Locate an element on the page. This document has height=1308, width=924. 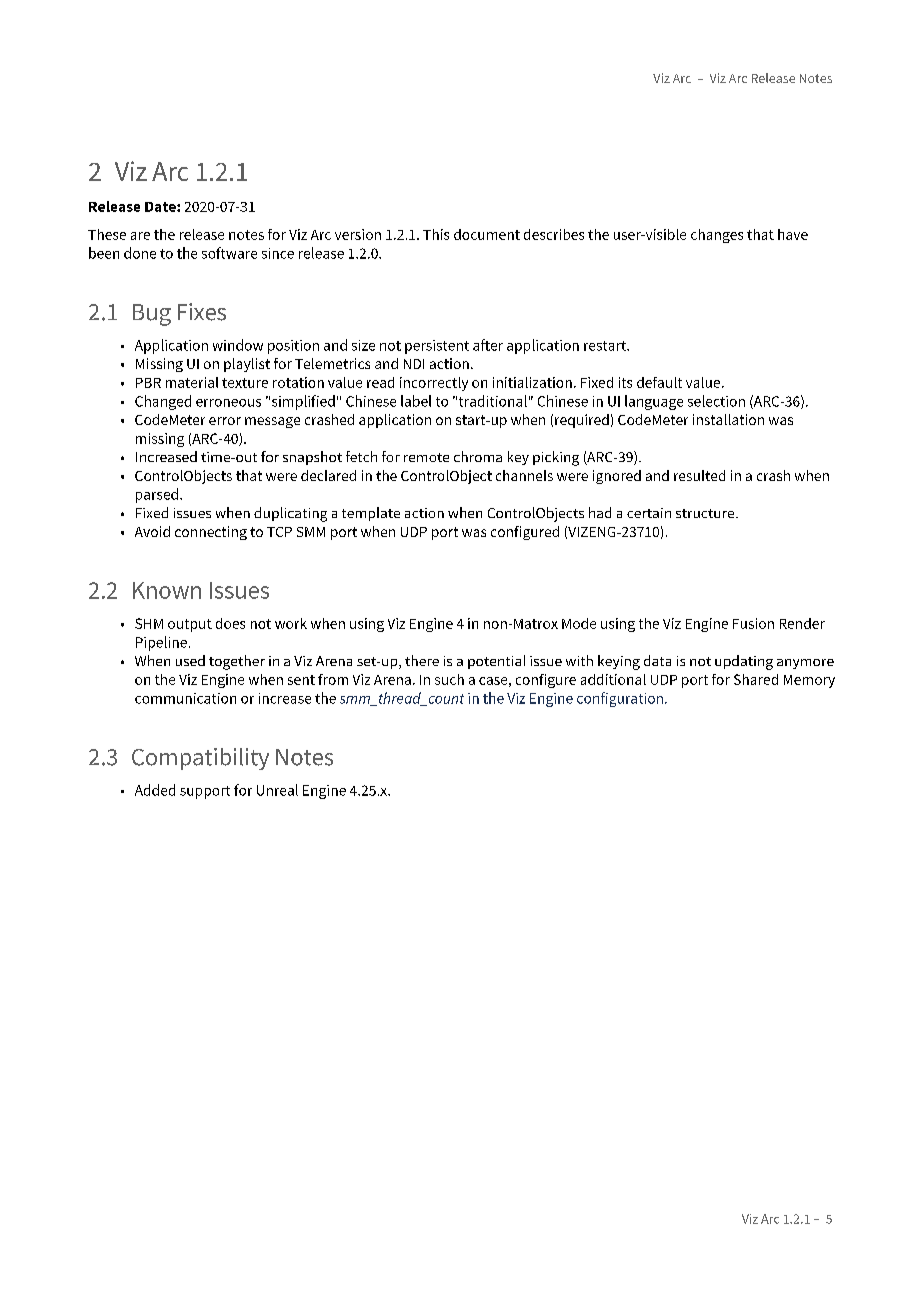
changes is located at coordinates (717, 236).
